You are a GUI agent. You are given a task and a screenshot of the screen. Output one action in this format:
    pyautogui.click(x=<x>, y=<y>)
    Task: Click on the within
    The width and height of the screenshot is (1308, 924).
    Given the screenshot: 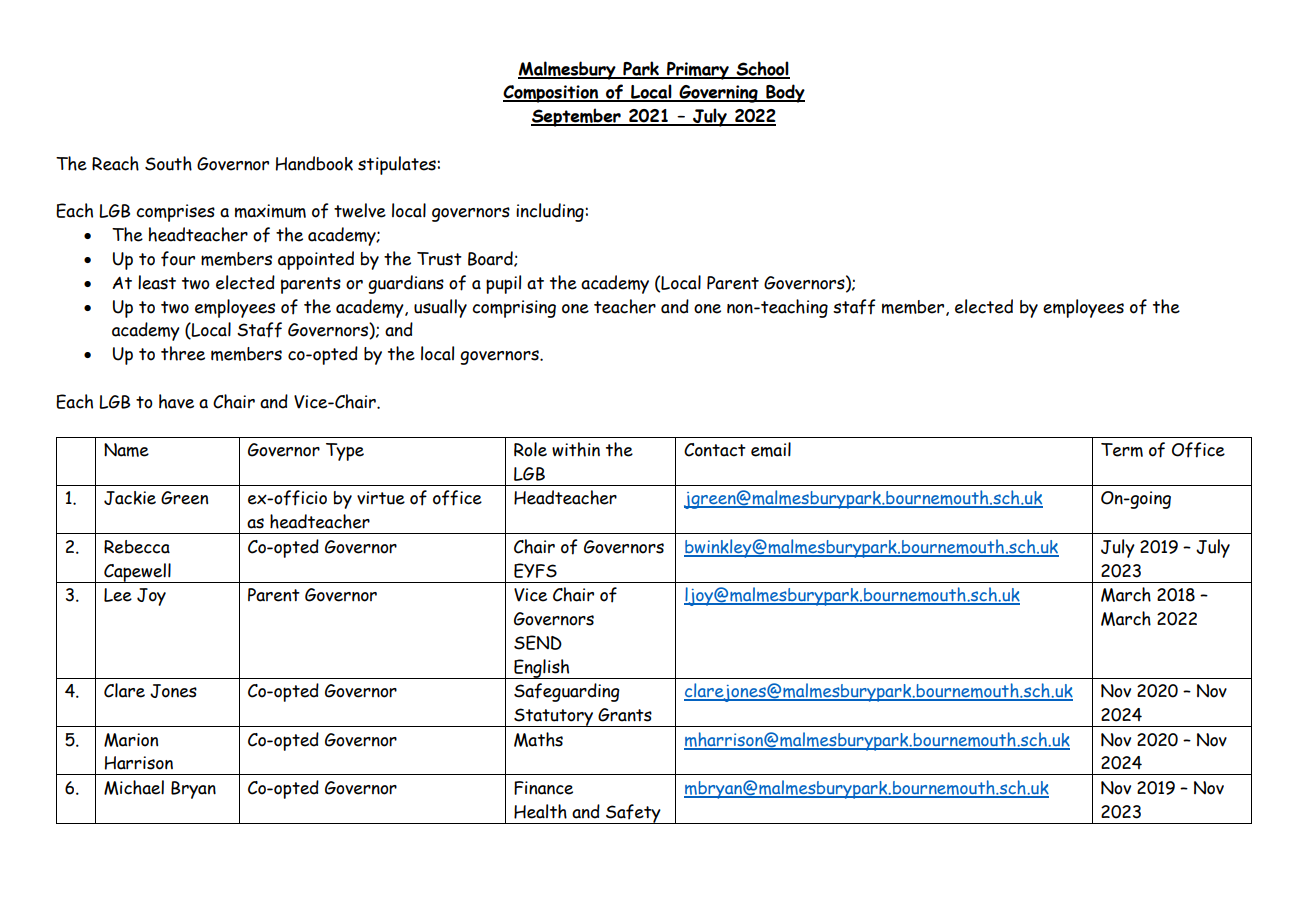 What is the action you would take?
    pyautogui.click(x=576, y=449)
